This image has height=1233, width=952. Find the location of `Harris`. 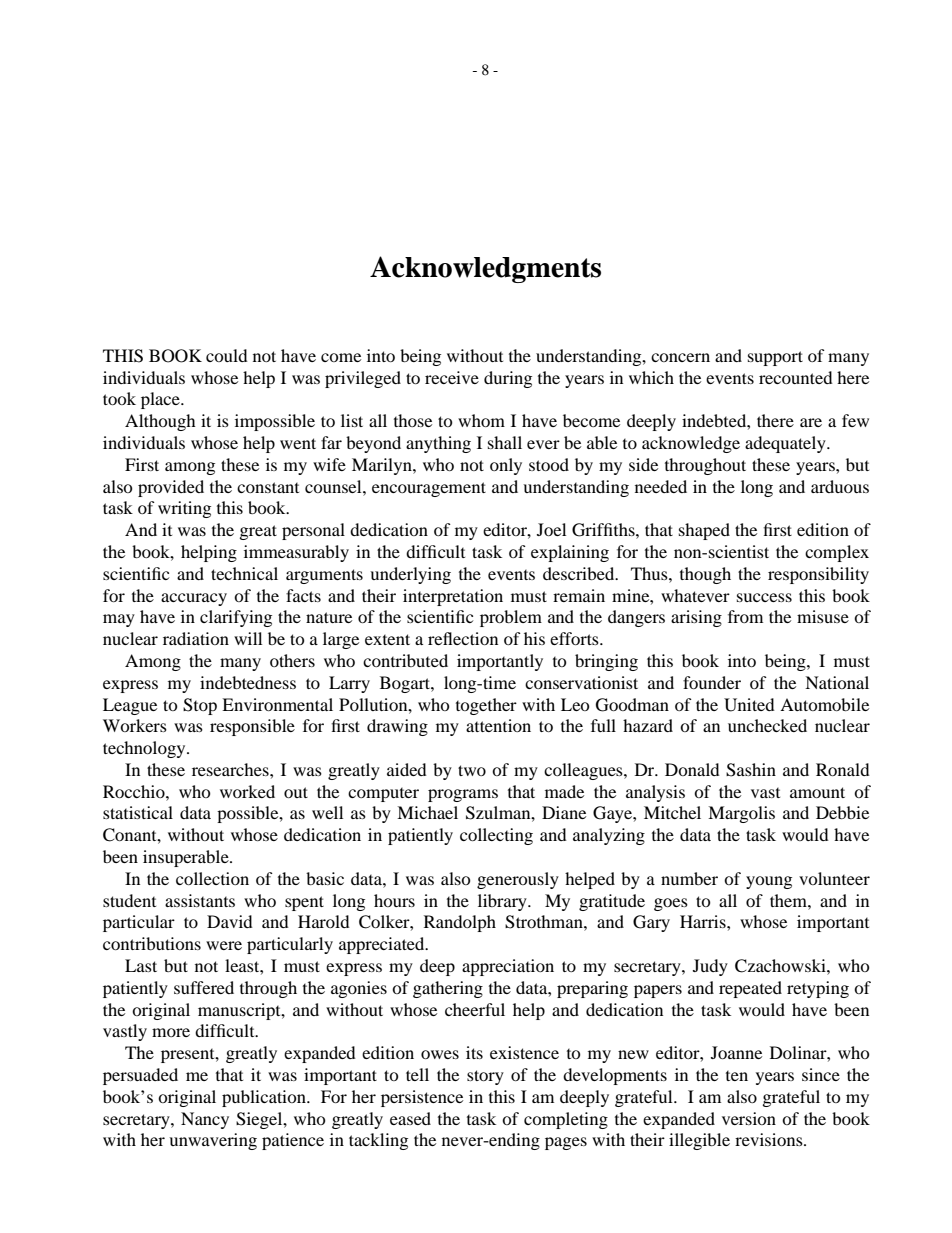

Harris is located at coordinates (704, 921).
